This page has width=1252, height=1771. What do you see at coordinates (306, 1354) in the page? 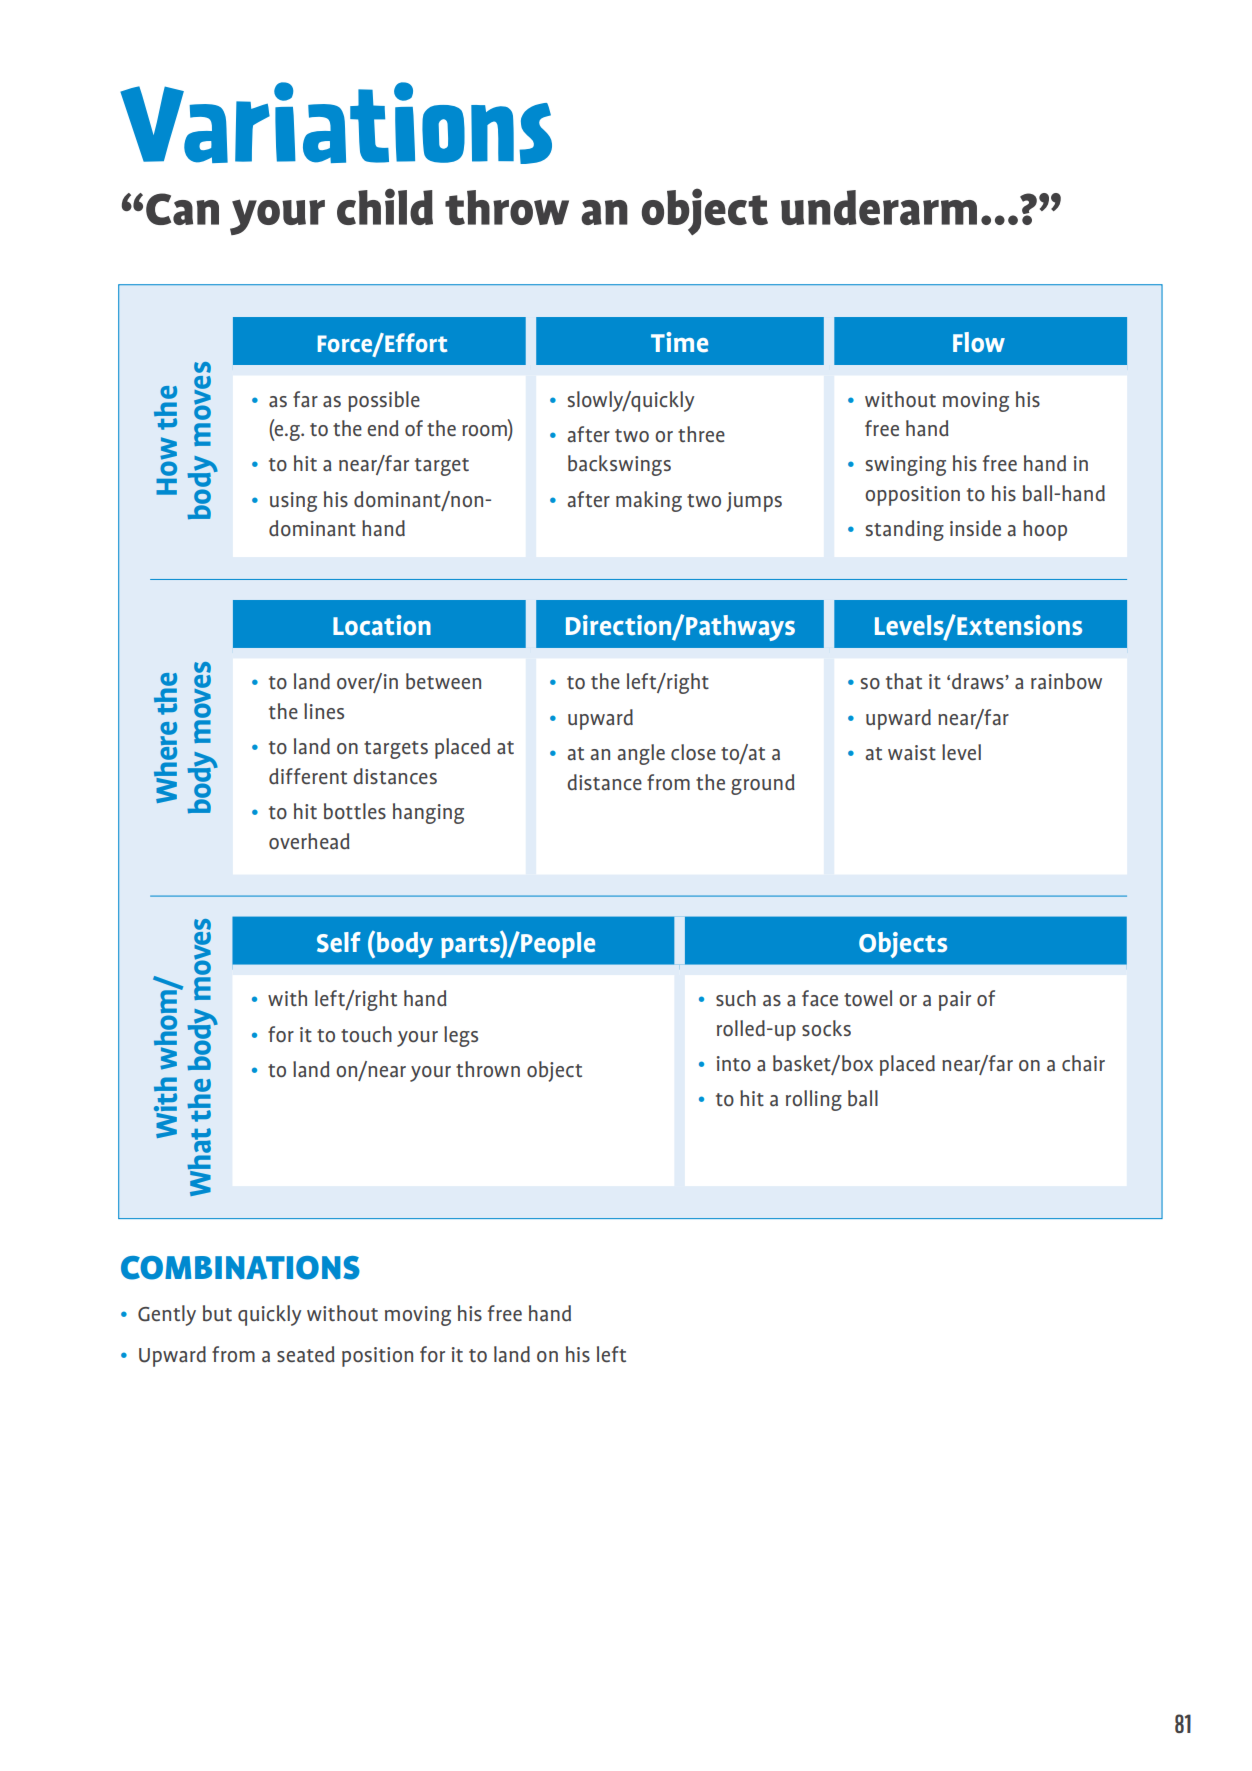
I see `seated` at bounding box center [306, 1354].
